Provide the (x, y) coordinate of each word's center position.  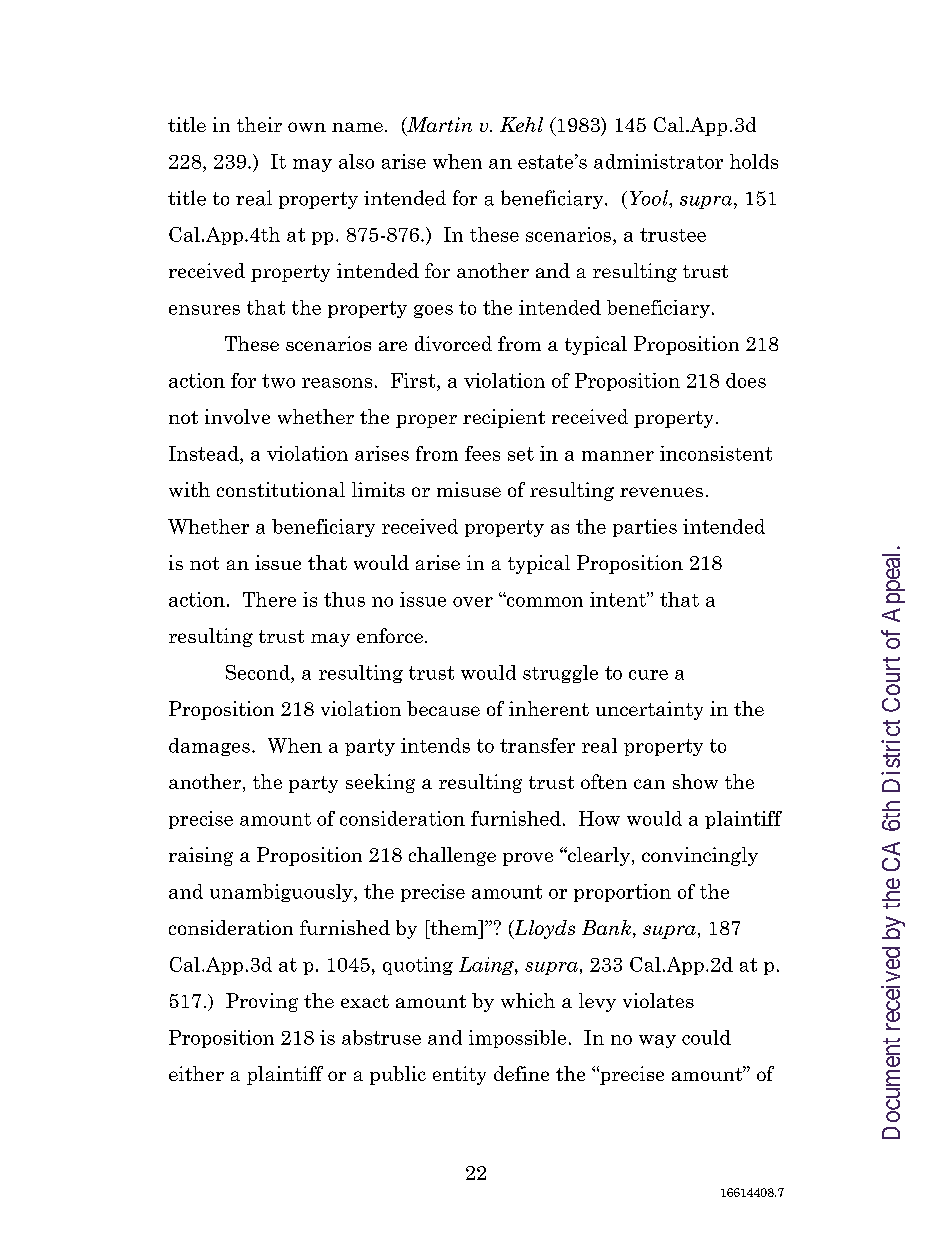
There (269, 599)
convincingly (700, 856)
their (259, 124)
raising (201, 856)
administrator (658, 161)
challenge (452, 856)
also (356, 161)
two (278, 381)
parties (645, 528)
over (473, 602)
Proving (262, 1002)
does (746, 380)
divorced (453, 343)
